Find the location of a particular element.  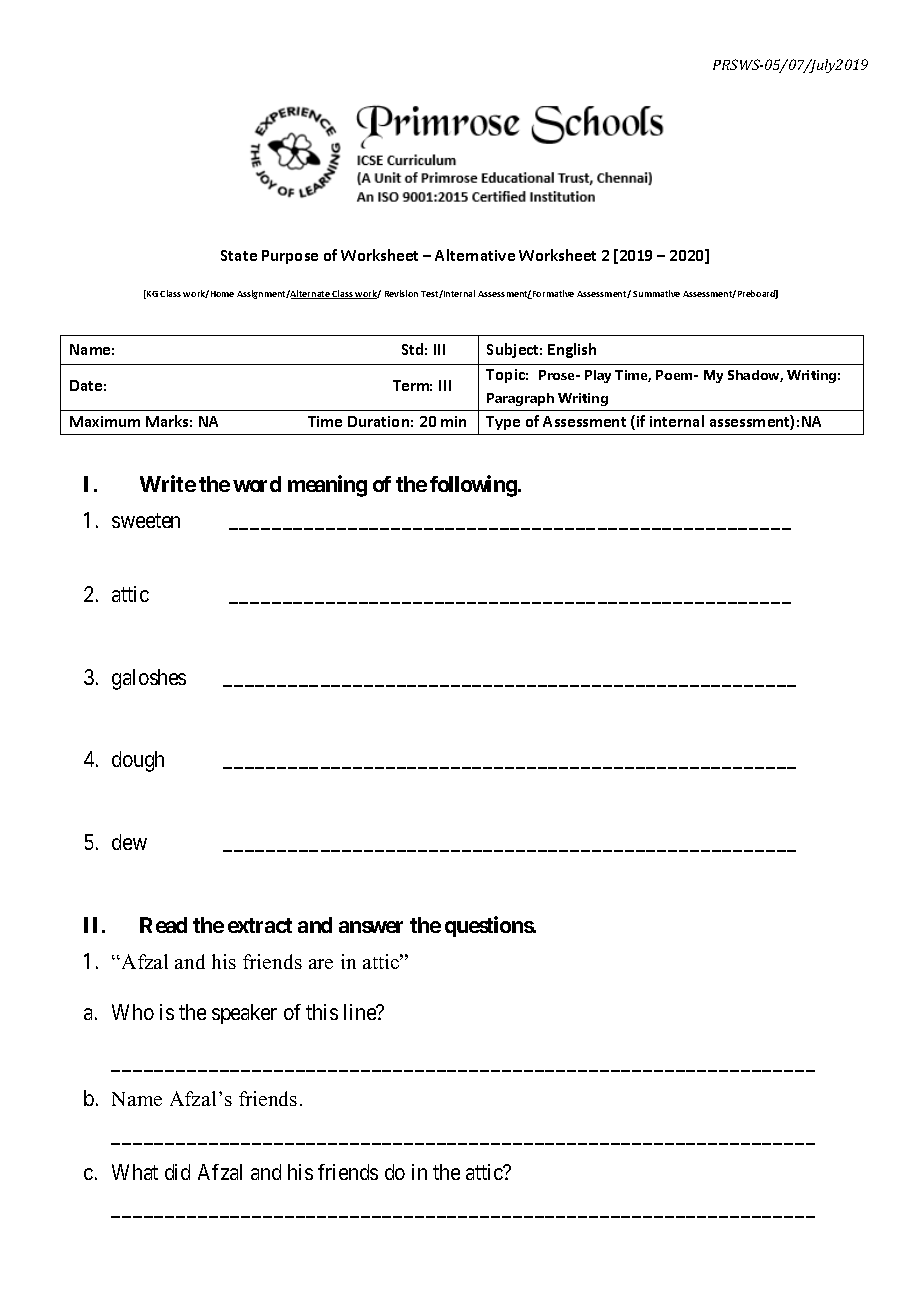

answer is located at coordinates (371, 927).
